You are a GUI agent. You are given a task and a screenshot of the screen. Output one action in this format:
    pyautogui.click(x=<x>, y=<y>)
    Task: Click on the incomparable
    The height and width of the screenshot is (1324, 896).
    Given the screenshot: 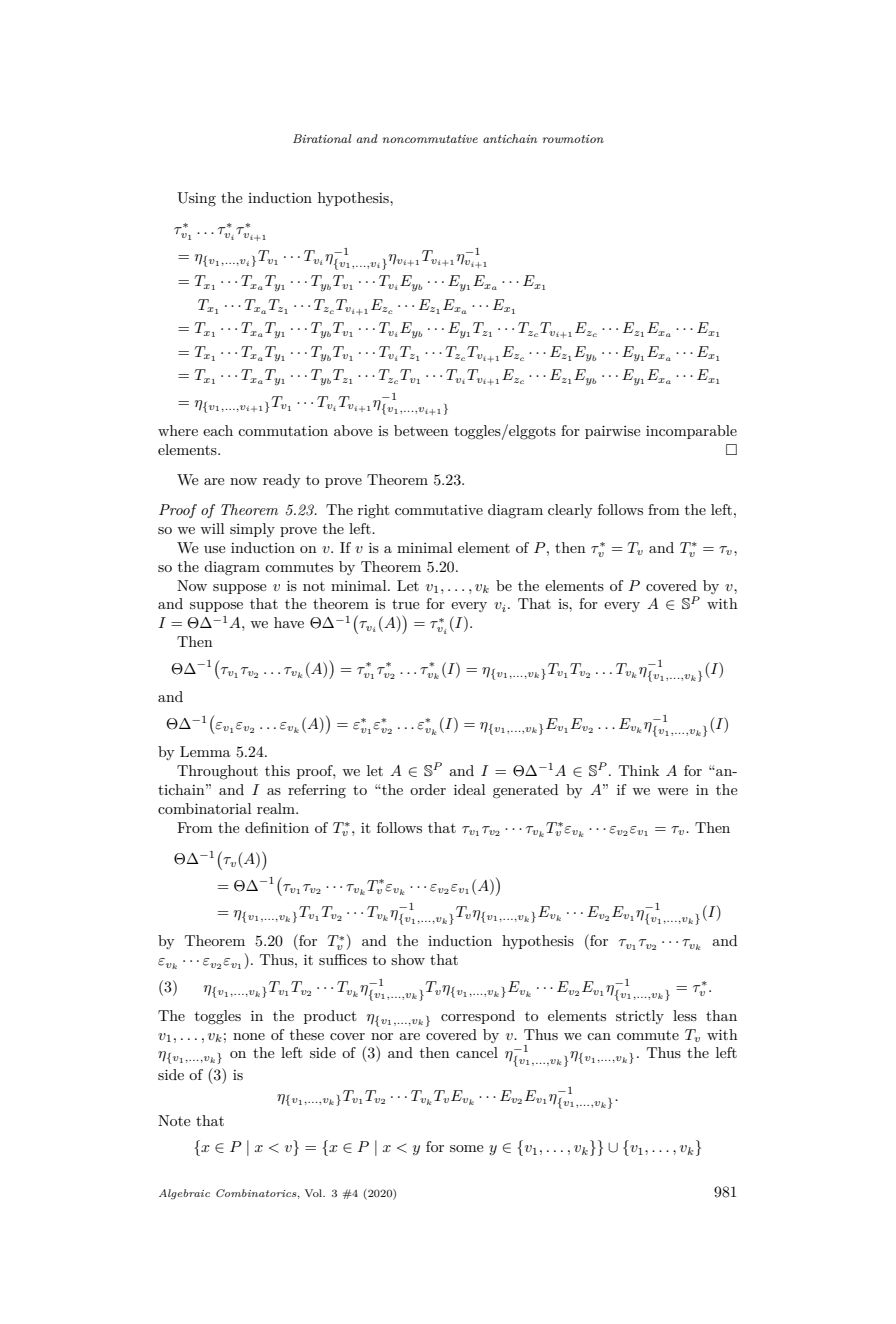 What is the action you would take?
    pyautogui.click(x=691, y=432)
